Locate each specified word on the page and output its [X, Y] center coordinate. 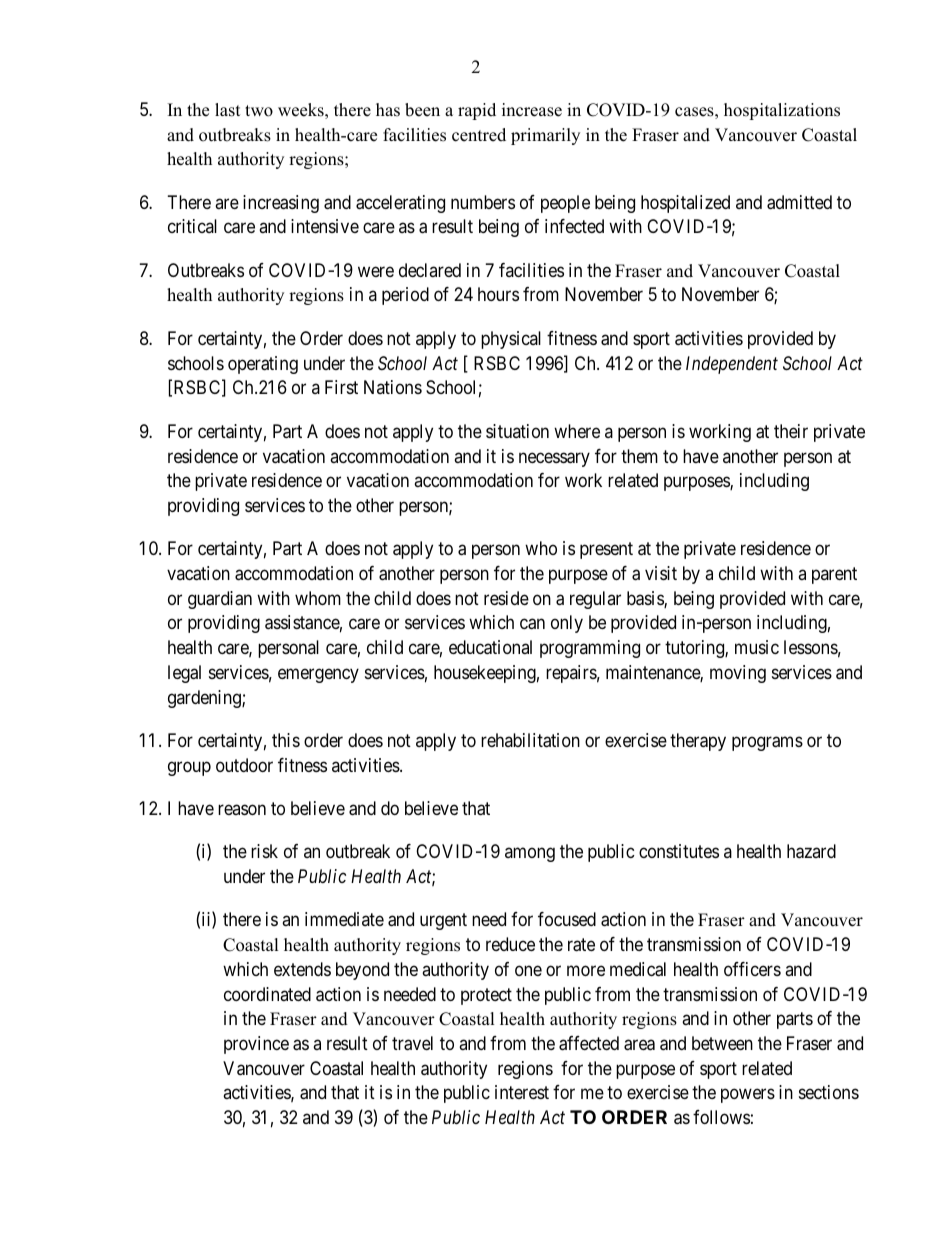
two [259, 111]
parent [834, 575]
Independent [732, 365]
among [530, 855]
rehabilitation [530, 740]
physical [511, 340]
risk [264, 851]
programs [767, 743]
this [286, 740]
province [256, 1045]
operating [263, 365]
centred [479, 135]
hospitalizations [782, 111]
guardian [220, 600]
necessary [554, 459]
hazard [811, 851]
